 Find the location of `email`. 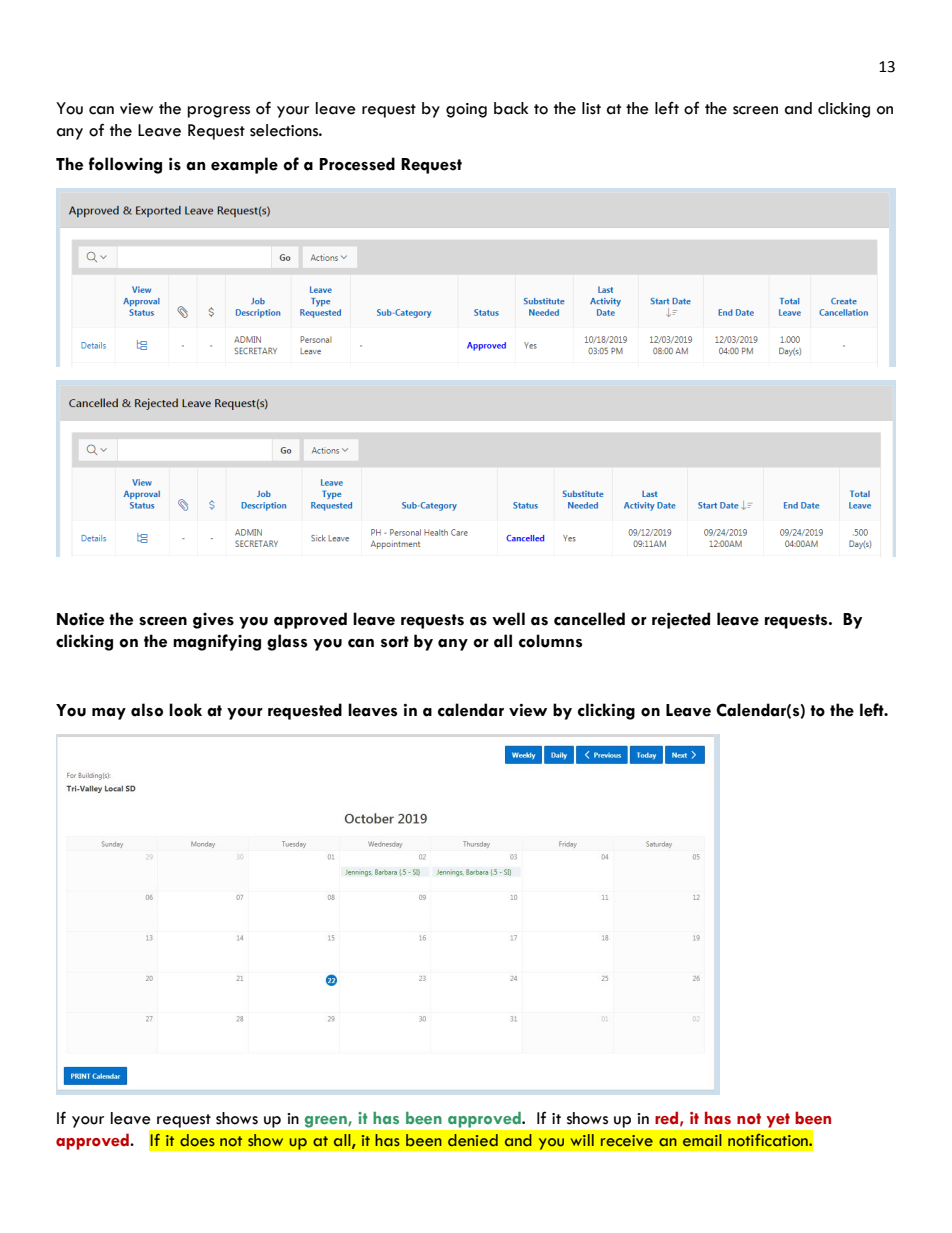

email is located at coordinates (702, 1140).
